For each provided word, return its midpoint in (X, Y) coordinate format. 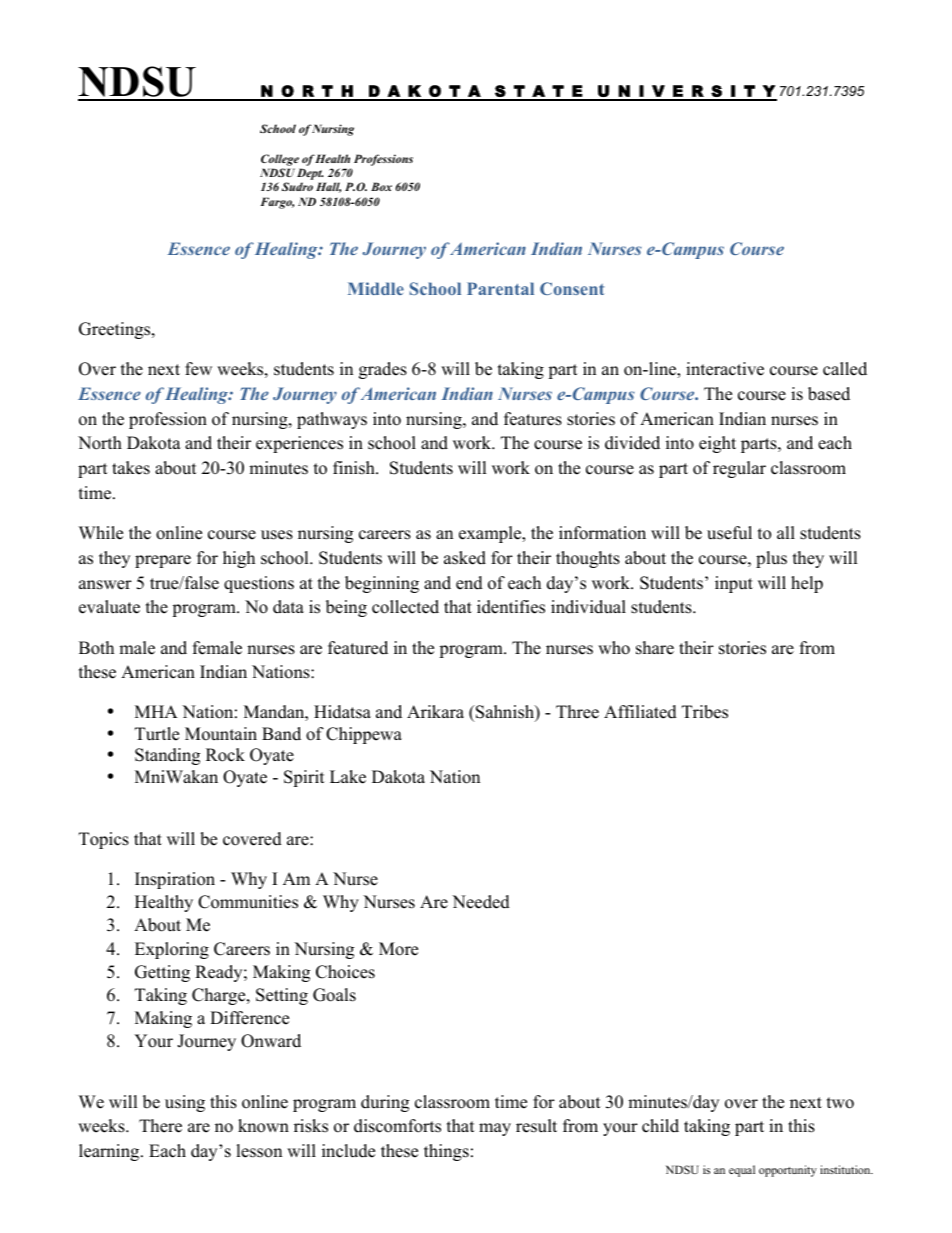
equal (742, 1171)
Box (381, 186)
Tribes (705, 712)
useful (729, 533)
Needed (481, 902)
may (495, 1129)
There (160, 1126)
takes (131, 468)
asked (465, 558)
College (280, 160)
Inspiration (175, 880)
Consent (572, 288)
